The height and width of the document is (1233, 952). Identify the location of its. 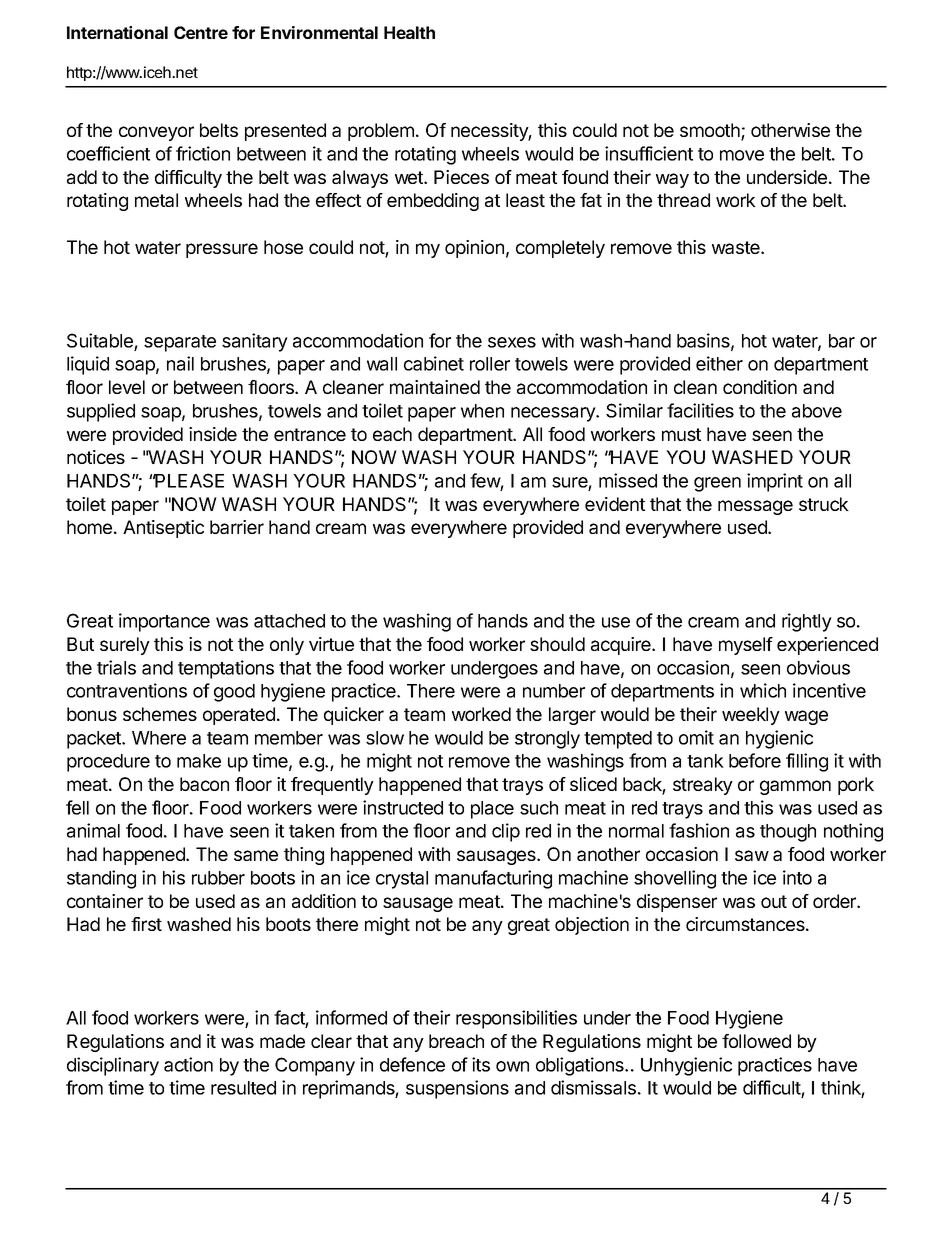
(481, 1064).
